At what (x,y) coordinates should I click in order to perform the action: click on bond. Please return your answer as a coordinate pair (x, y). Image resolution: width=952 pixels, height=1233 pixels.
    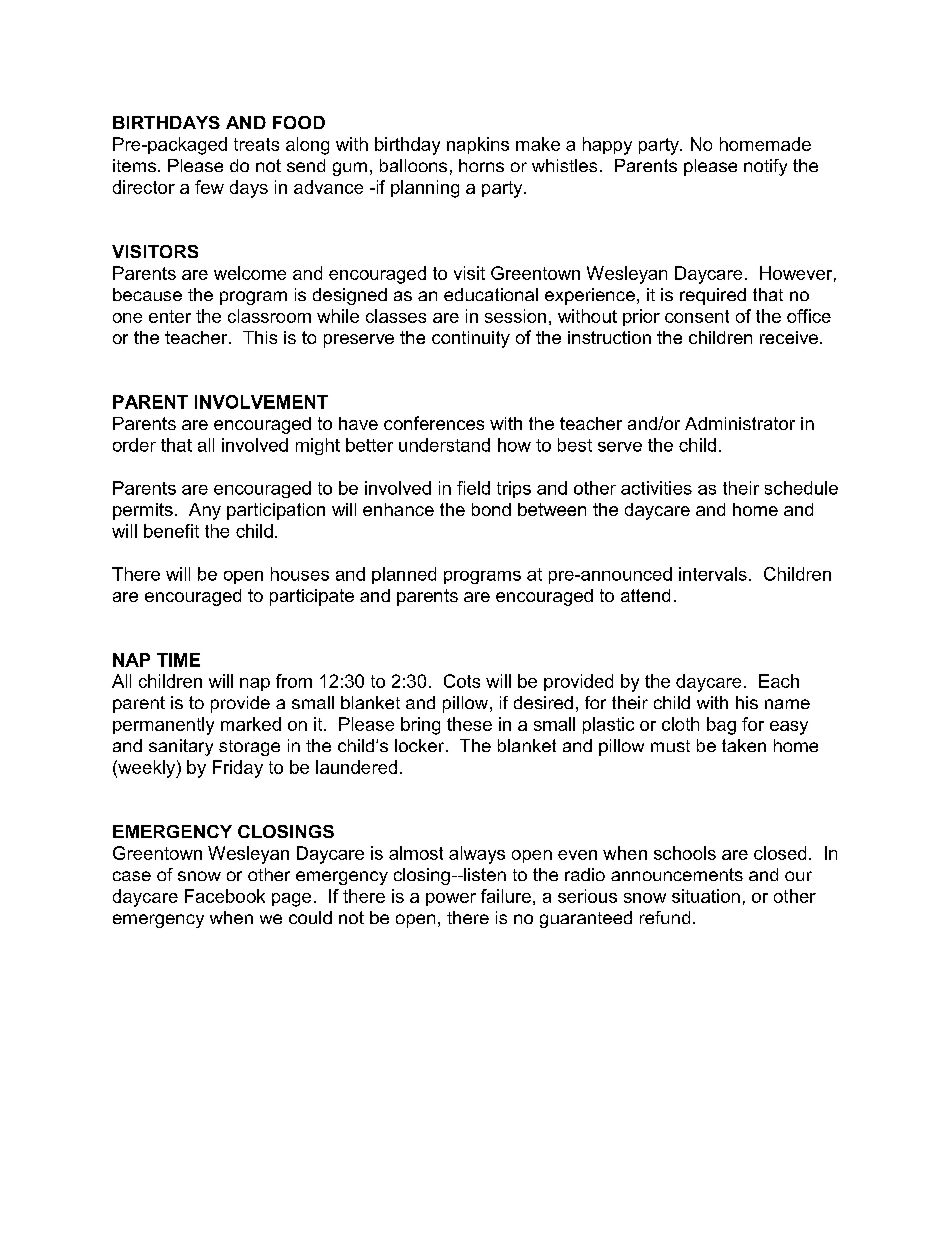
    Looking at the image, I should click on (491, 509).
